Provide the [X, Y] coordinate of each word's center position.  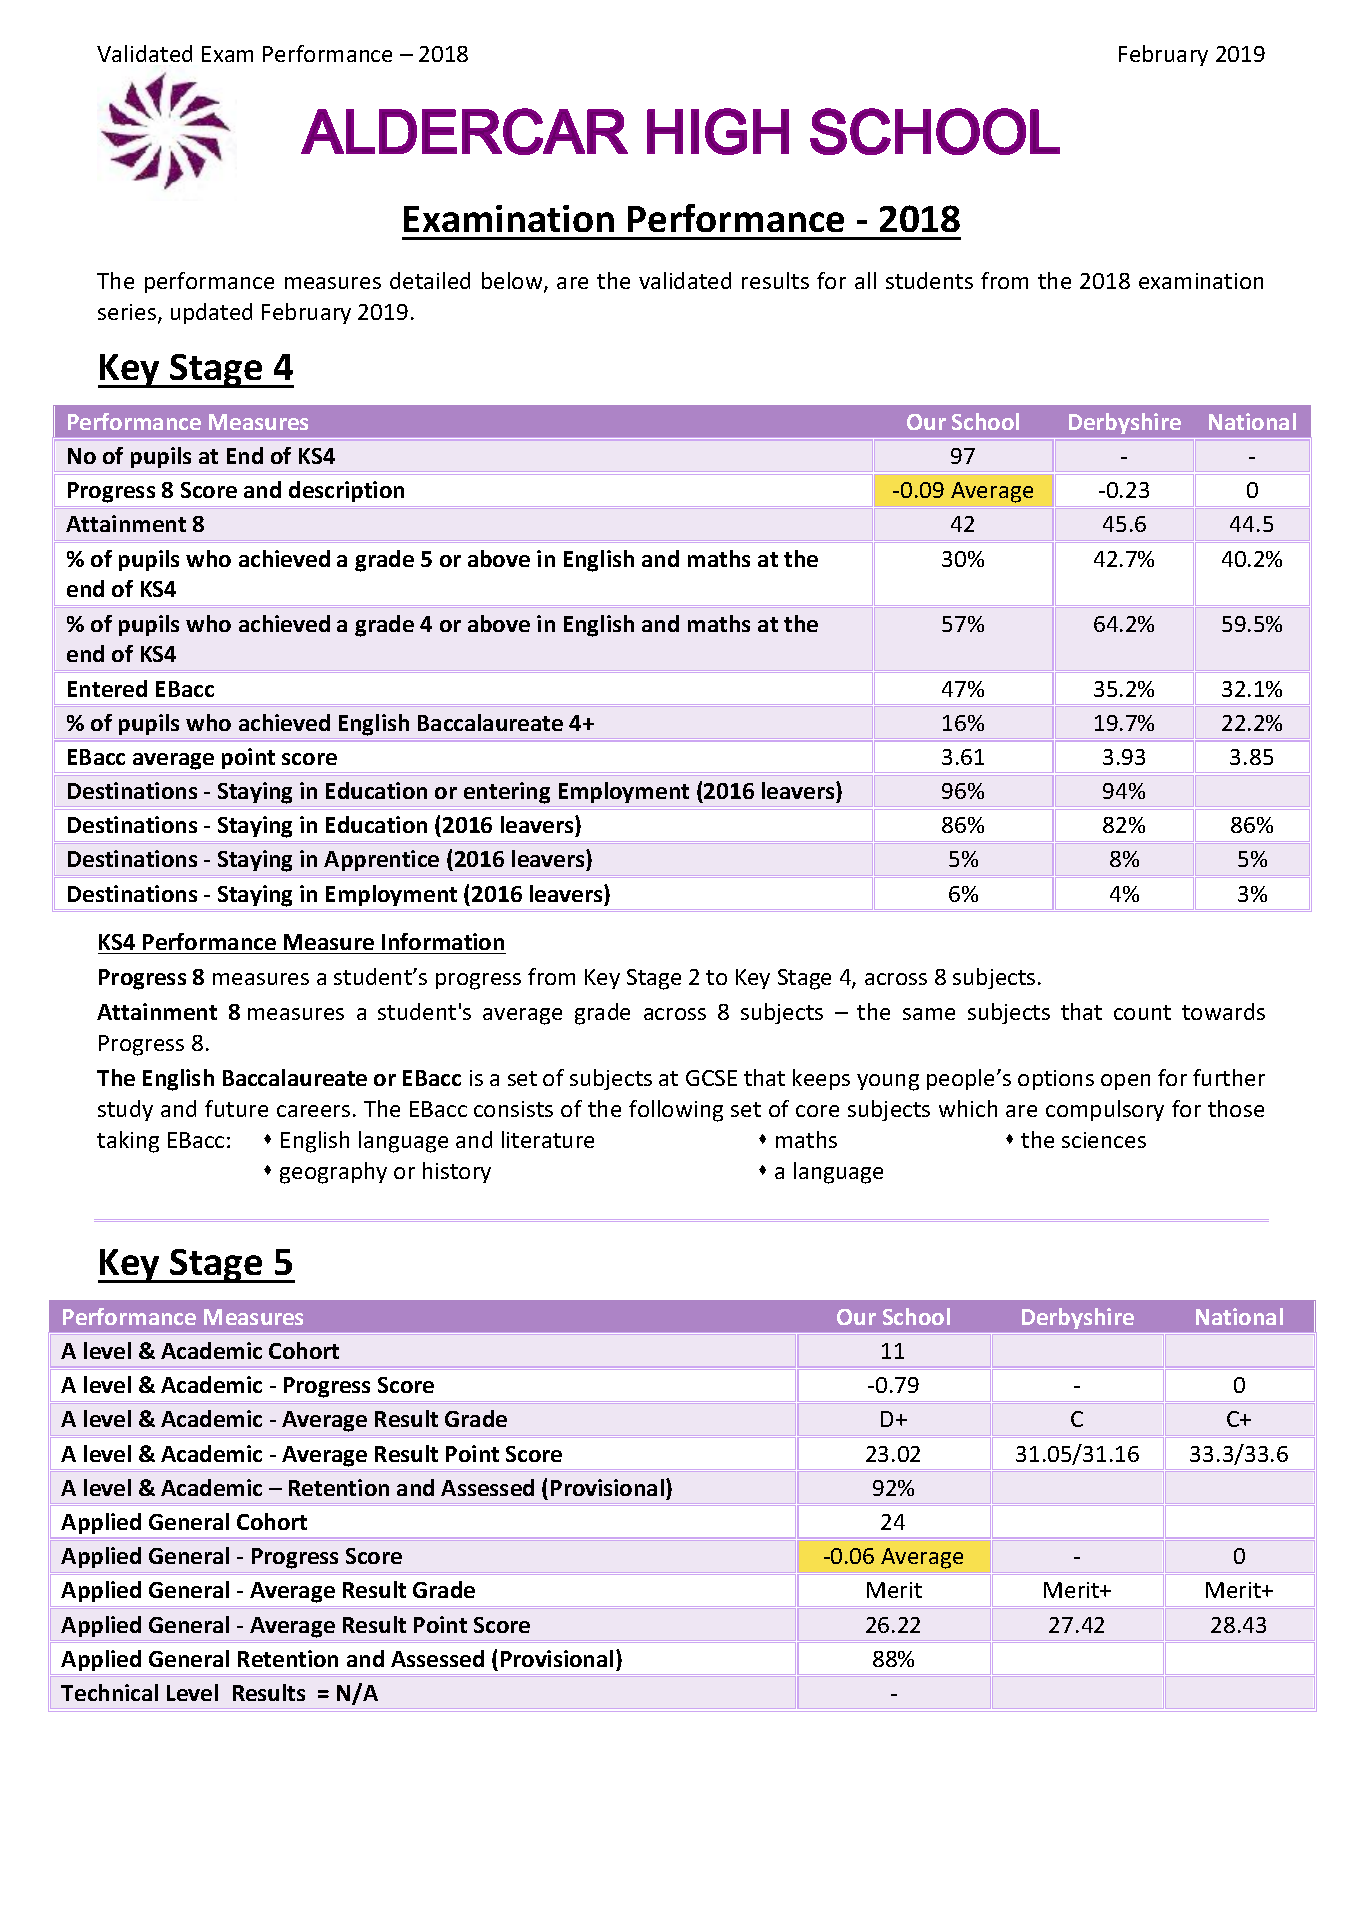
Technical [109, 1692]
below [513, 282]
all [865, 280]
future [236, 1108]
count [1142, 1012]
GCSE [711, 1078]
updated [211, 313]
